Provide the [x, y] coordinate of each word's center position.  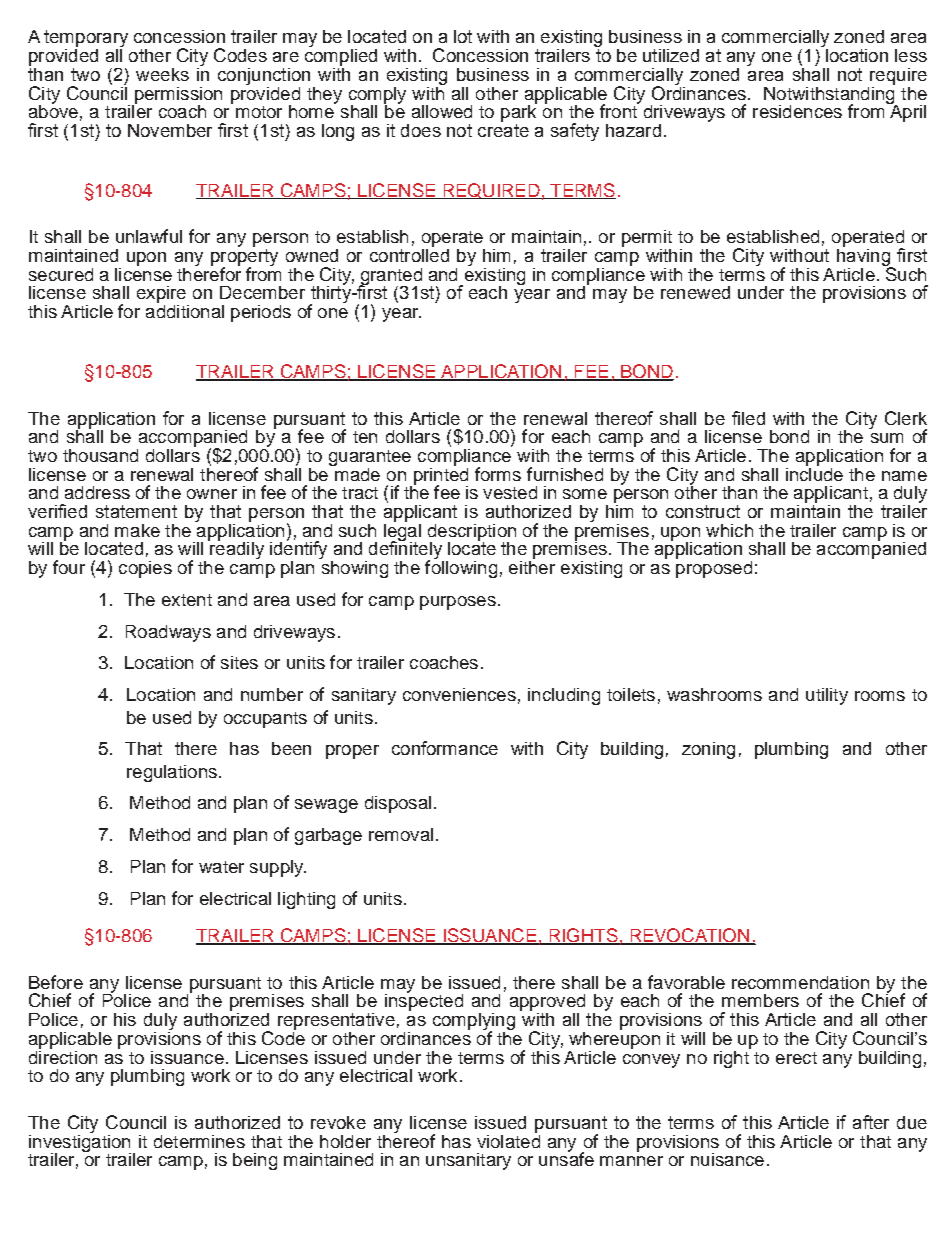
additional [185, 310]
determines [199, 1141]
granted [390, 277]
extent [187, 600]
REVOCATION [690, 936]
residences [797, 111]
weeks [162, 74]
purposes [458, 603]
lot [463, 36]
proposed [714, 568]
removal [401, 834]
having [864, 257]
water [221, 867]
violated [508, 1140]
